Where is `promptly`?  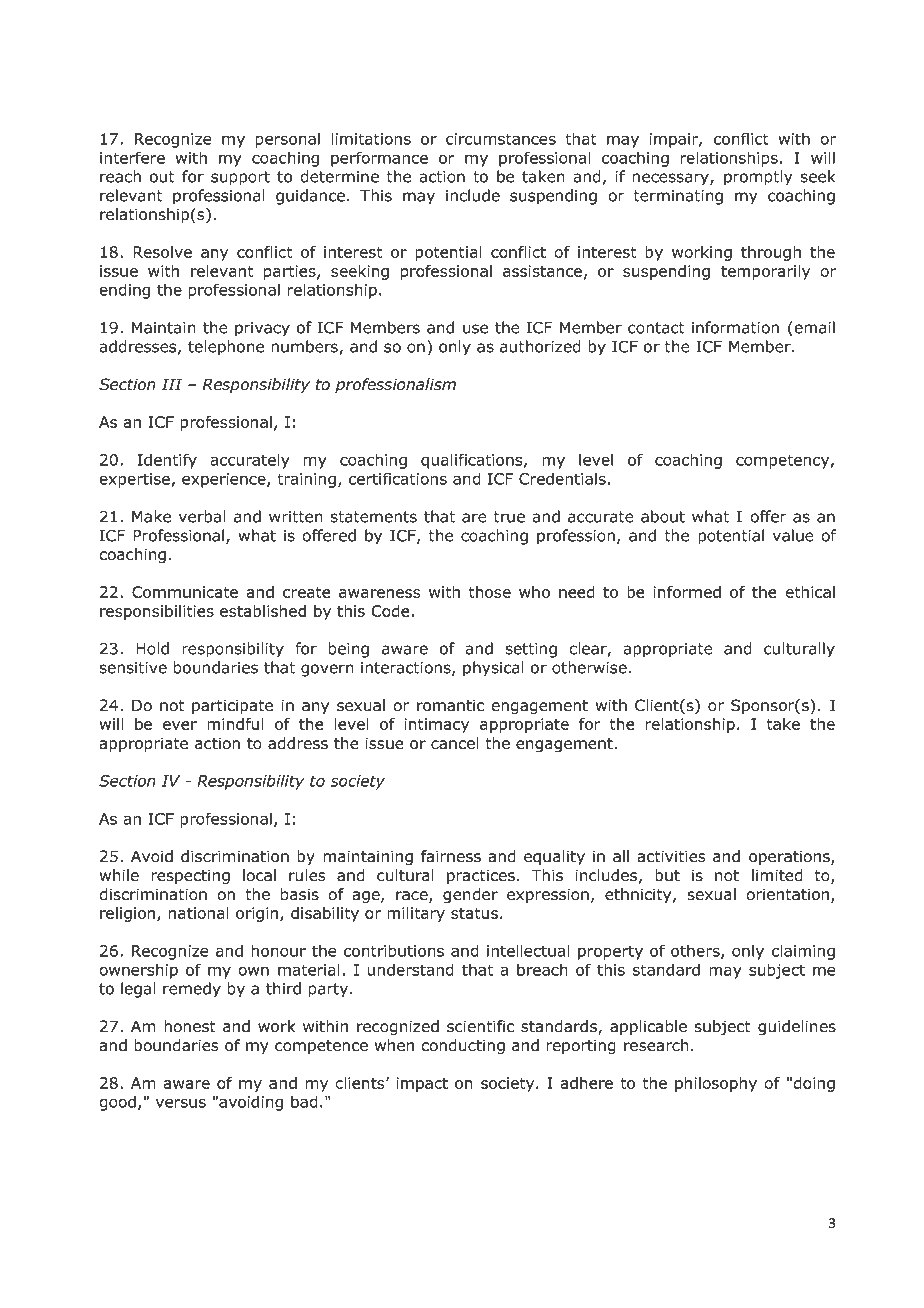
promptly is located at coordinates (758, 178).
